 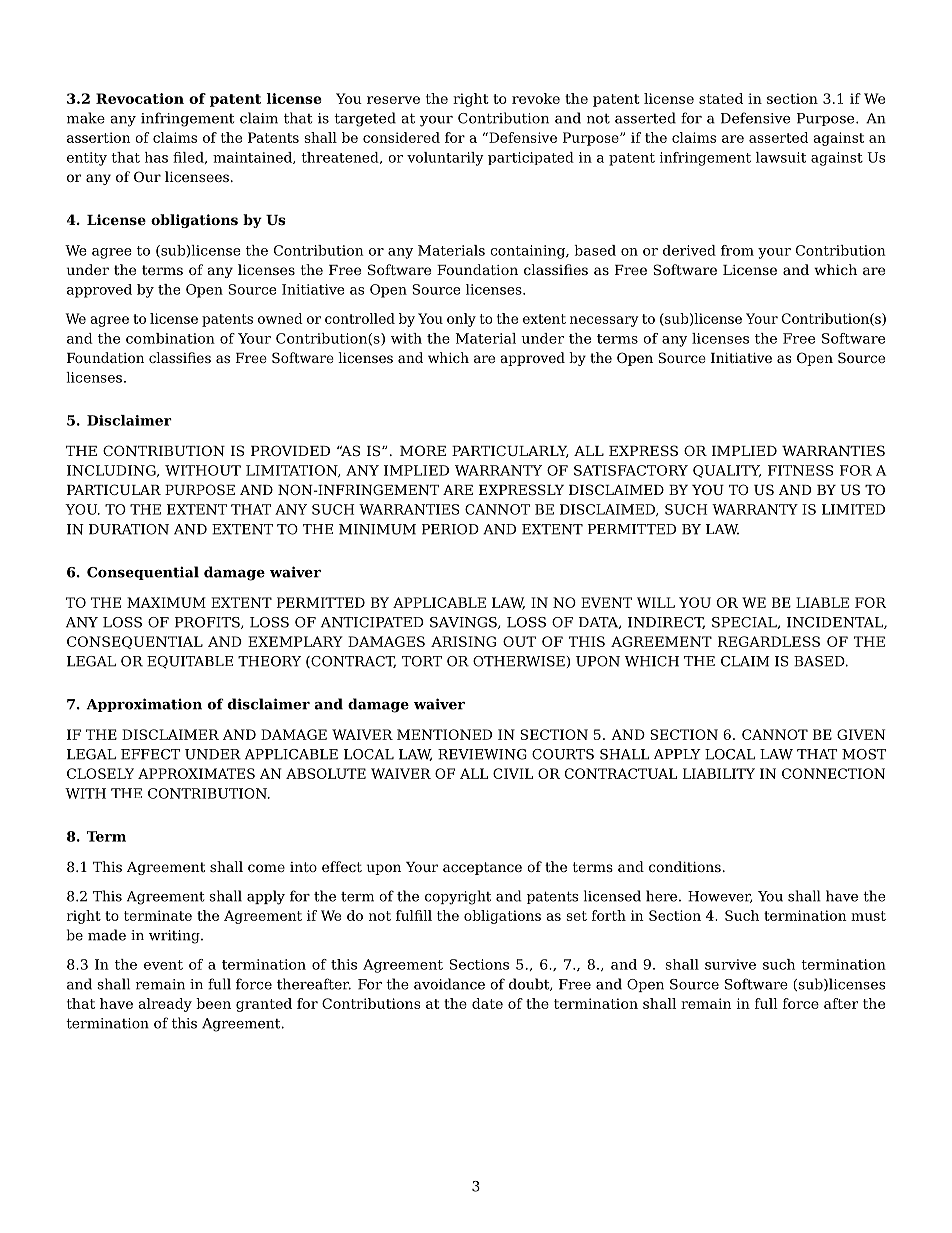 What do you see at coordinates (165, 1005) in the page?
I see `already` at bounding box center [165, 1005].
